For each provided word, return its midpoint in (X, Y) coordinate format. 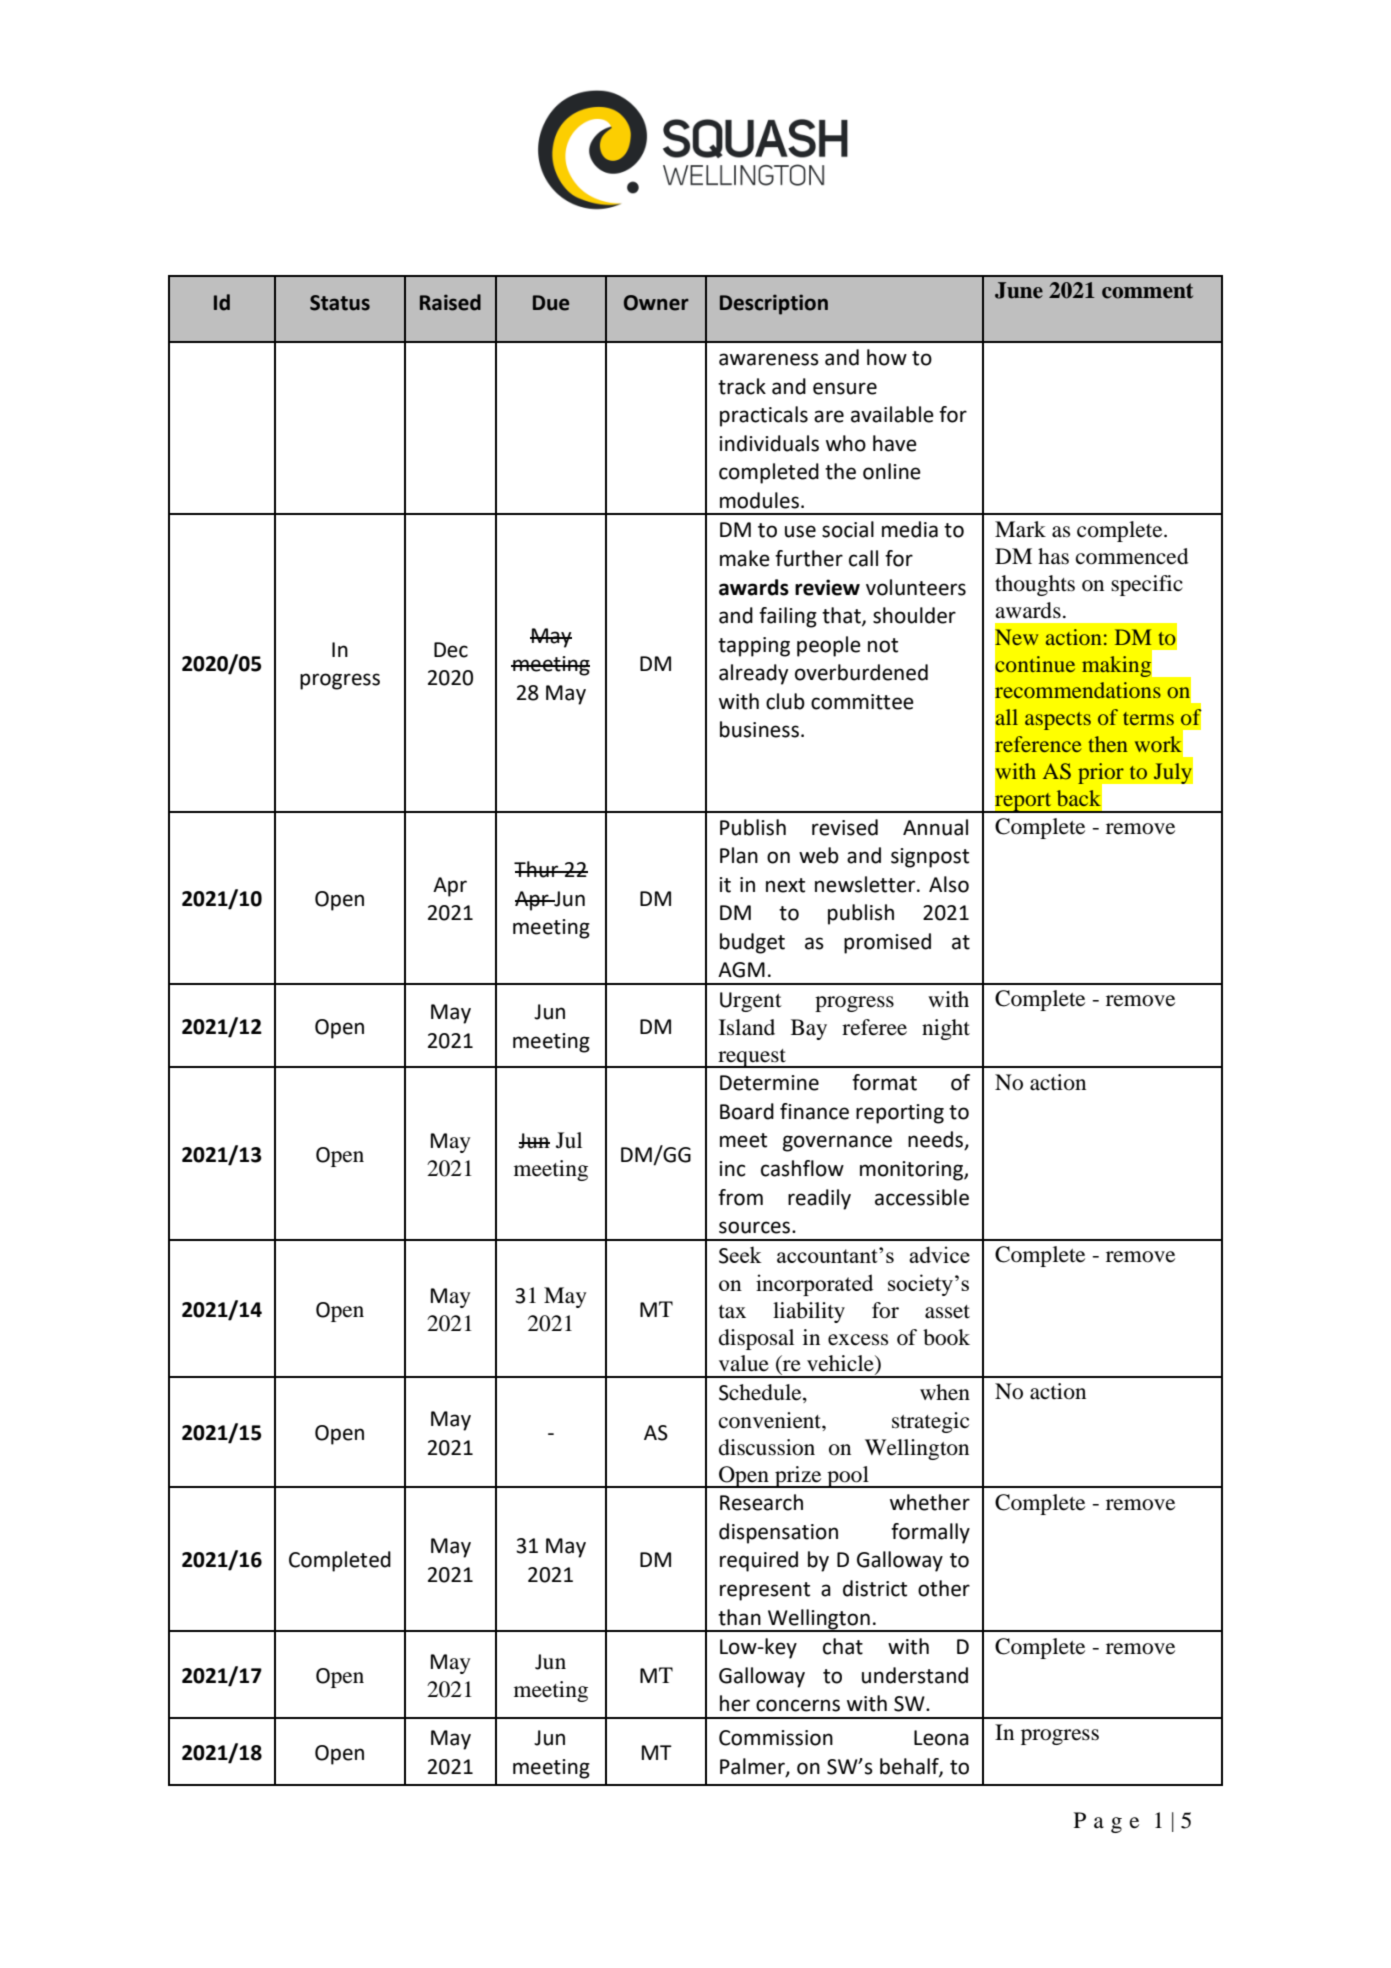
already (753, 674)
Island (747, 1027)
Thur (537, 869)
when (945, 1392)
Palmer (753, 1767)
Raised (450, 302)
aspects (1058, 721)
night (946, 1029)
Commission (776, 1738)
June (1019, 290)
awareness (769, 359)
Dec (451, 650)
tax (732, 1311)
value (744, 1363)
